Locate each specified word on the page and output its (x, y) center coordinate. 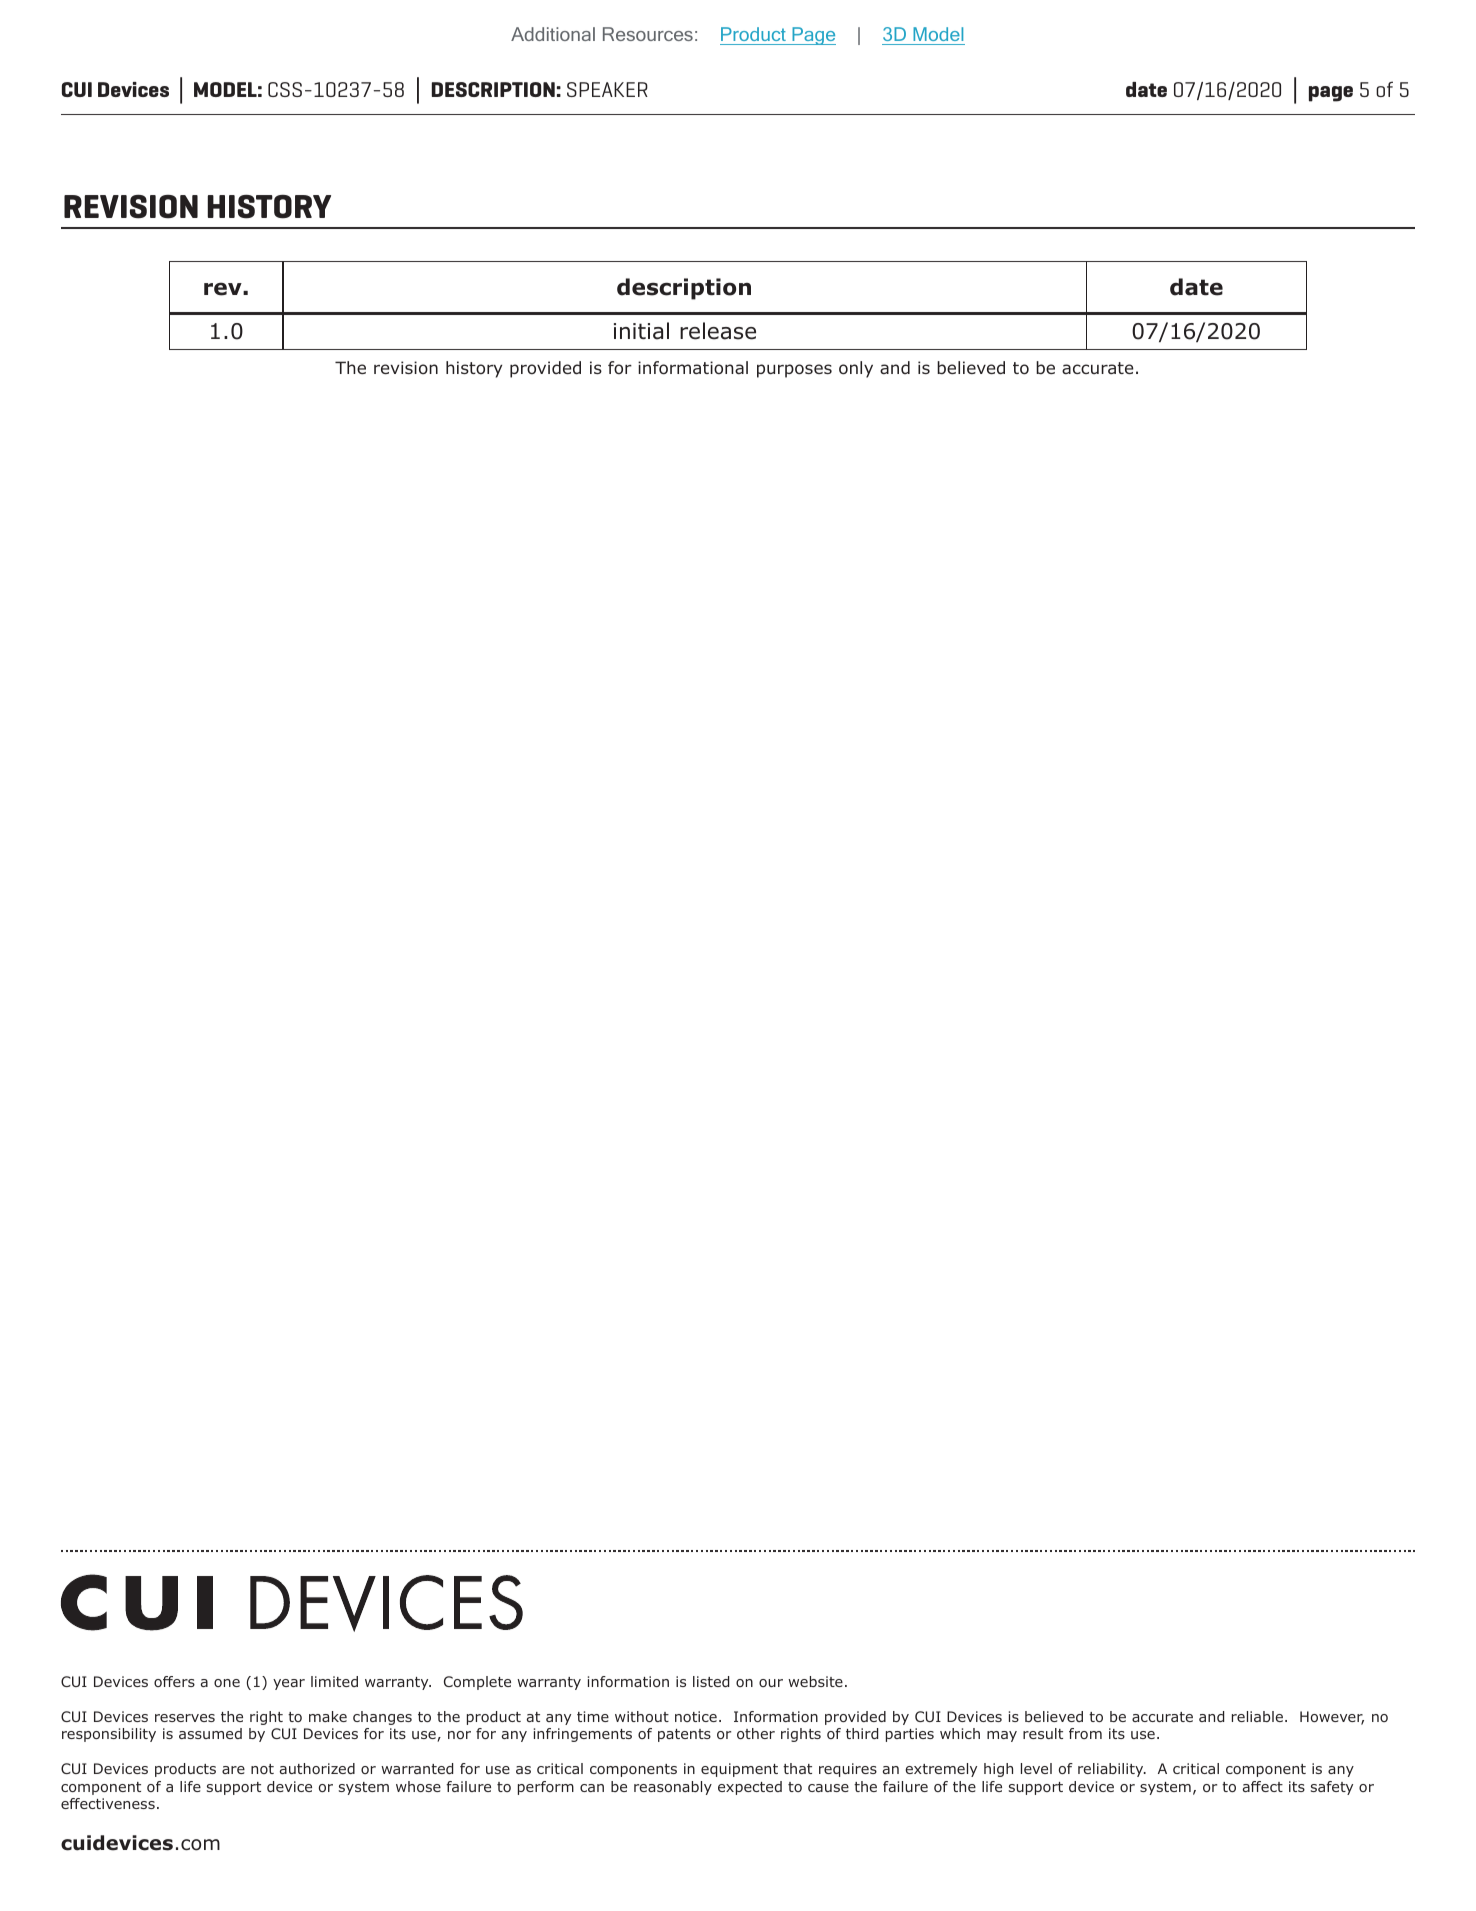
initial (641, 331)
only (856, 369)
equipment (739, 1770)
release (718, 331)
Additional (553, 34)
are (233, 1770)
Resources (648, 34)
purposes (794, 371)
